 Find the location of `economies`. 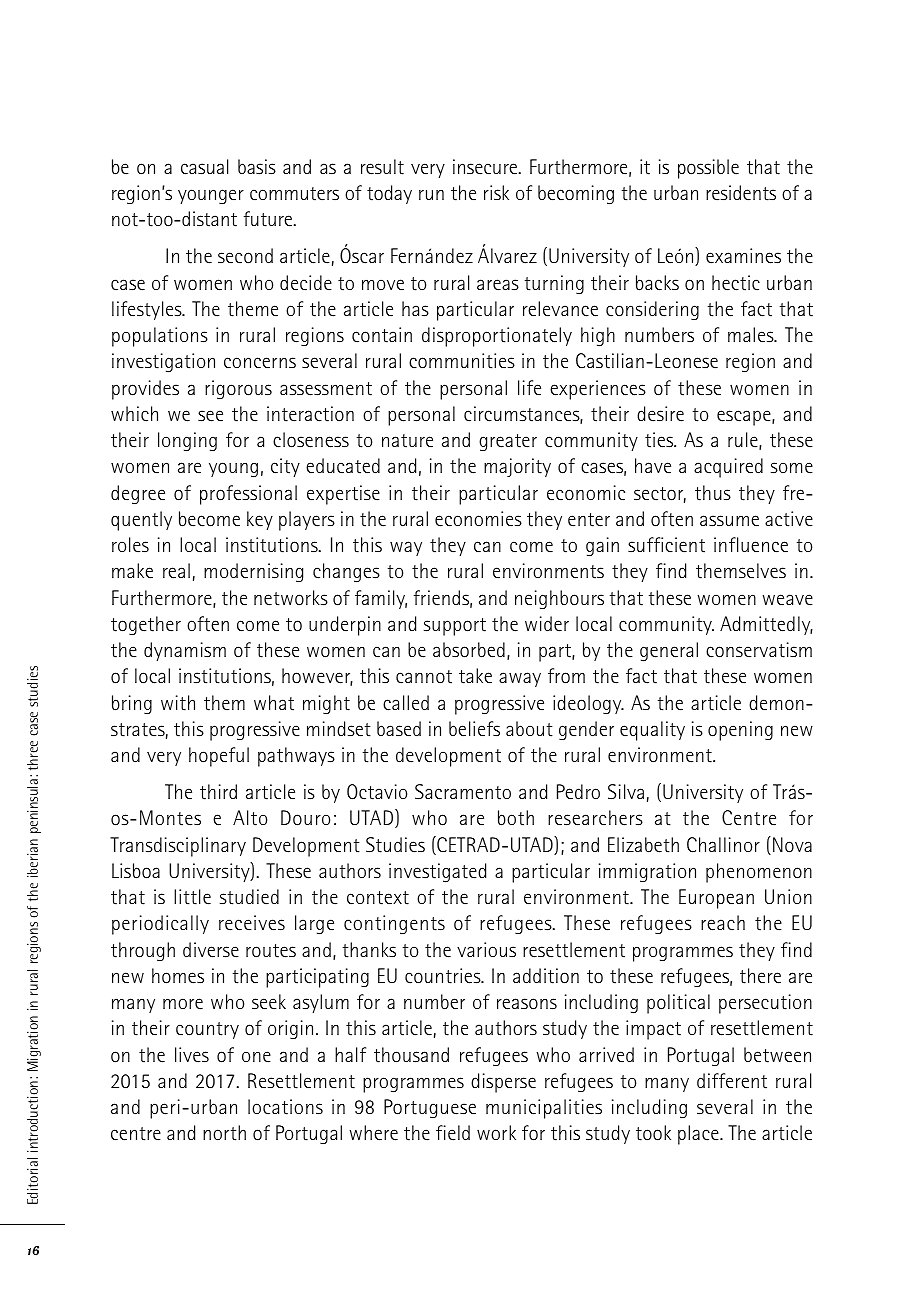

economies is located at coordinates (478, 519).
